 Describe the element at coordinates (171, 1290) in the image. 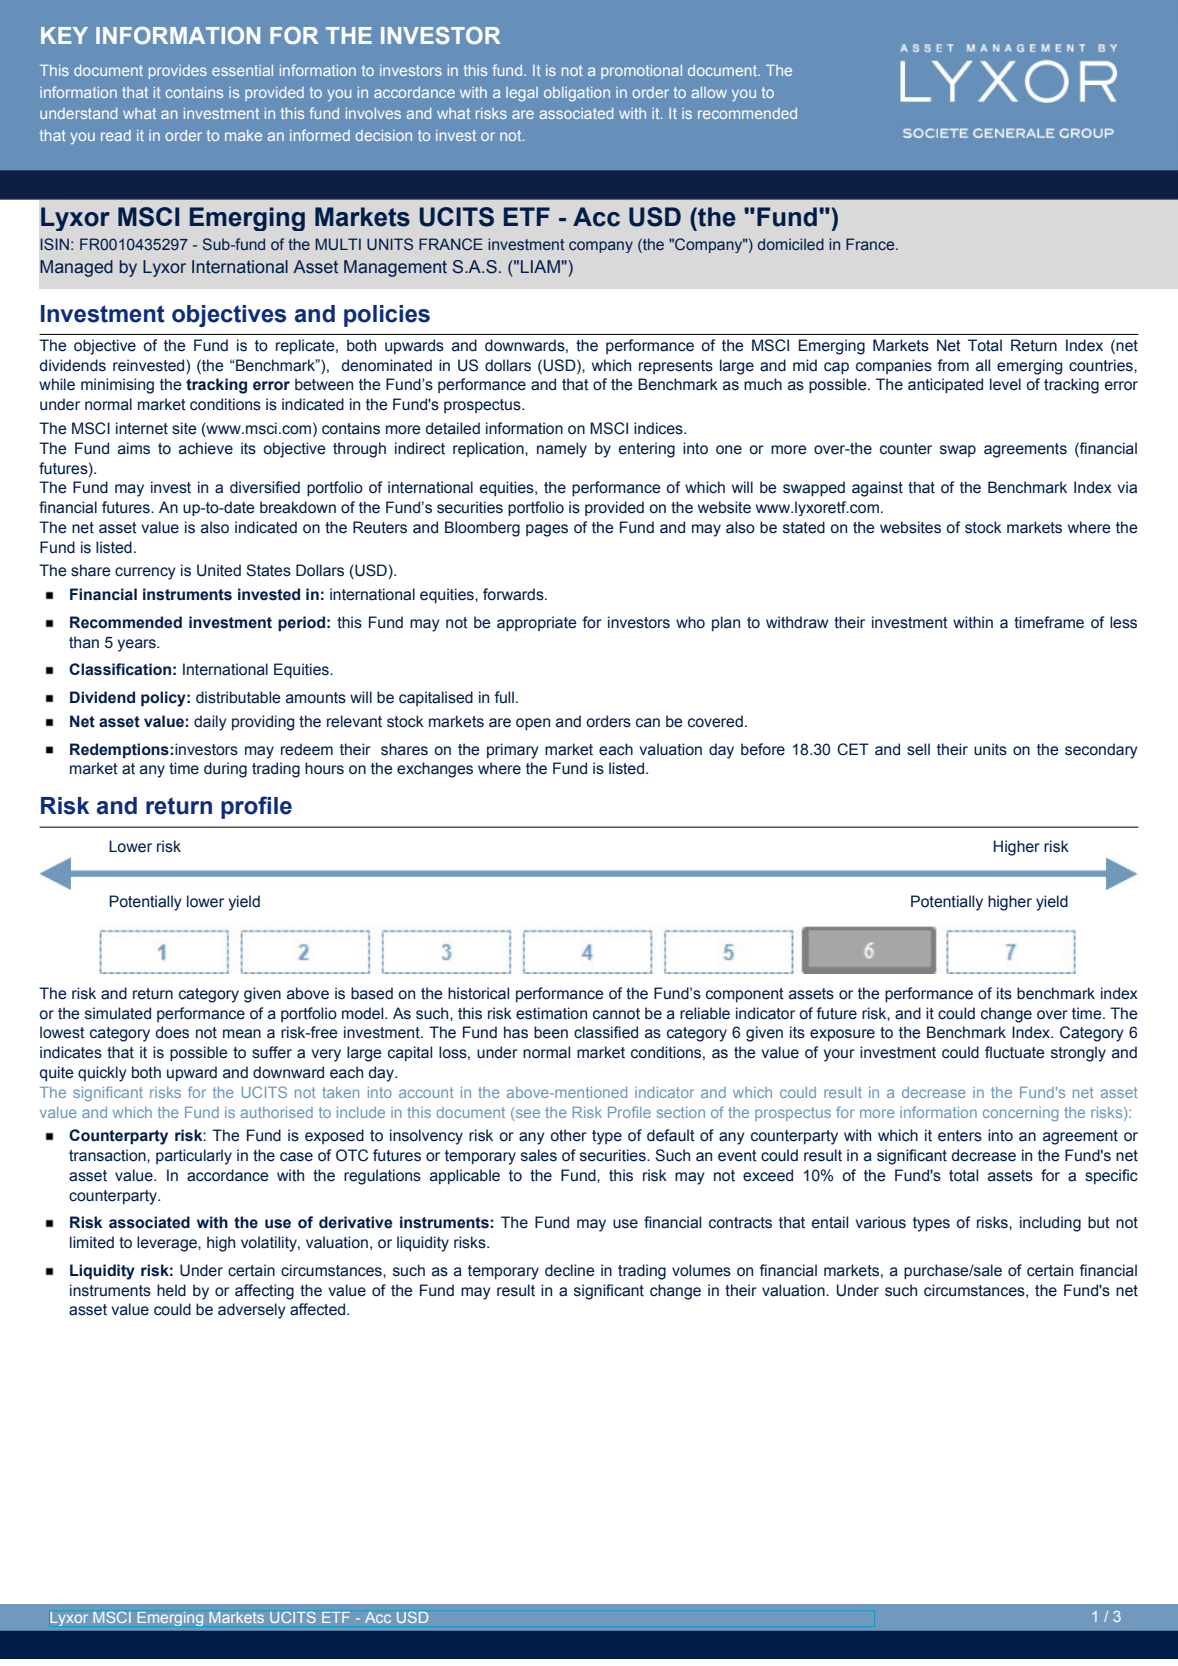

I see `held` at that location.
